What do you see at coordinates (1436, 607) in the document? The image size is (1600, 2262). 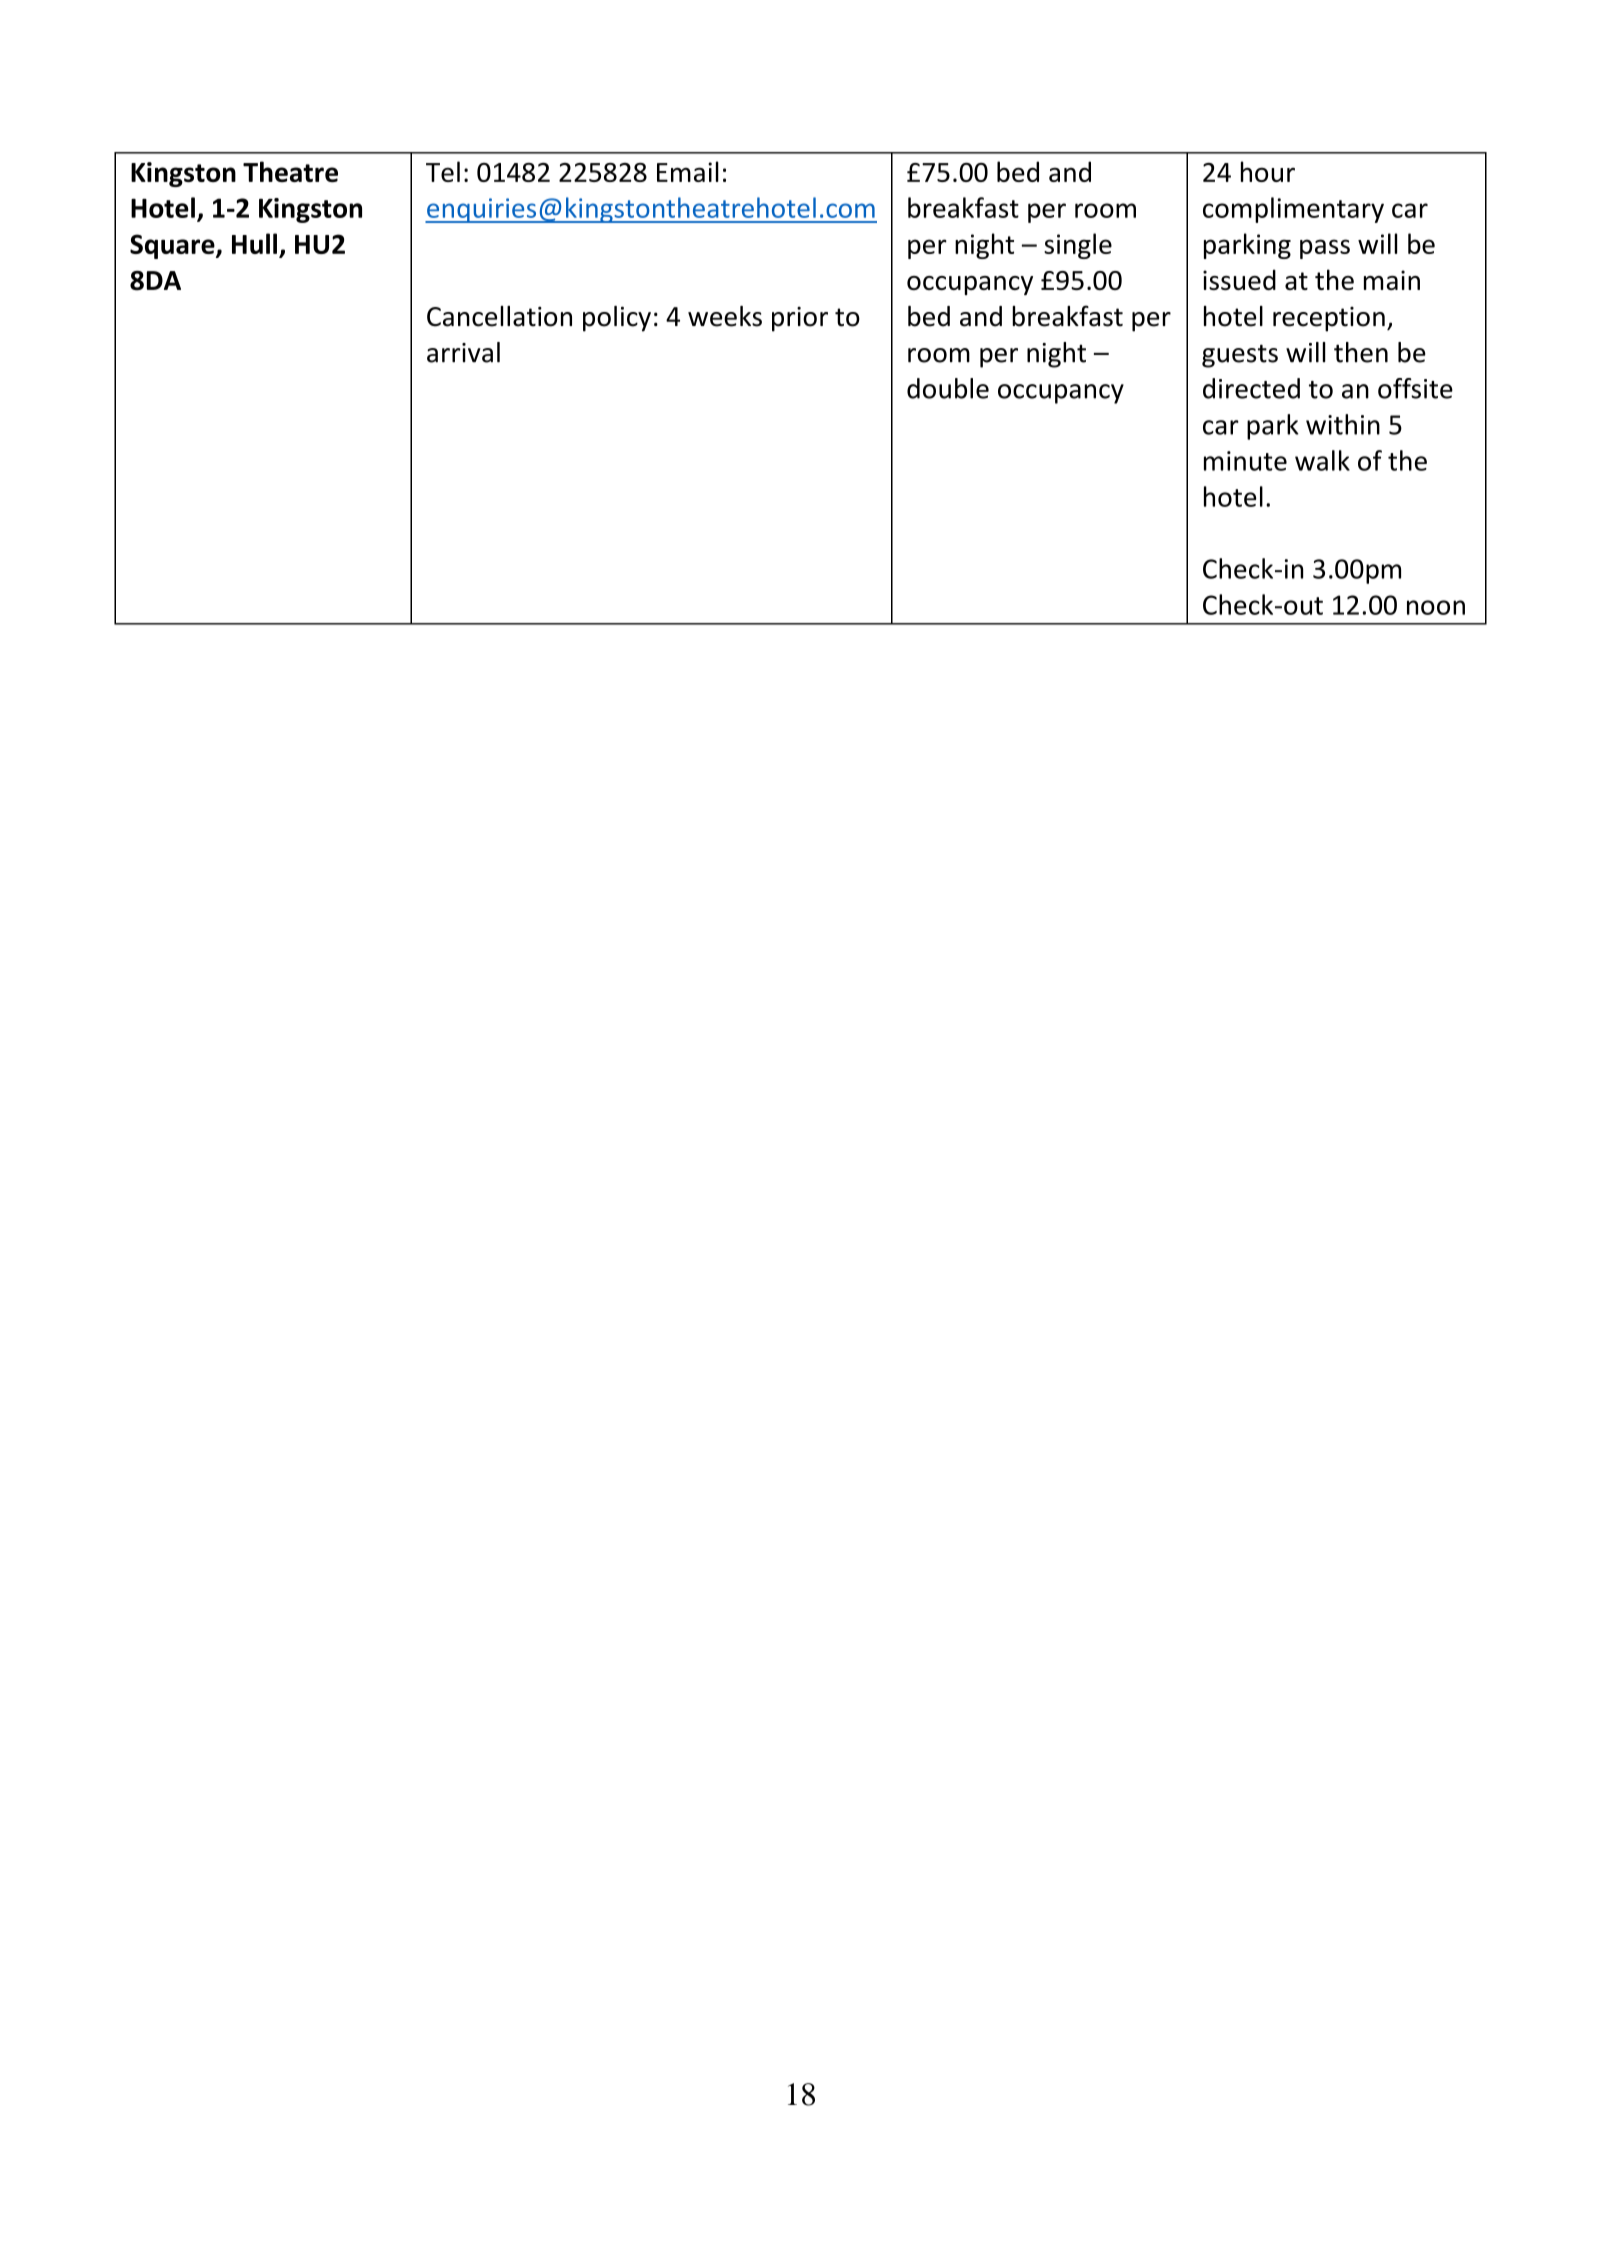 I see `noon` at bounding box center [1436, 607].
